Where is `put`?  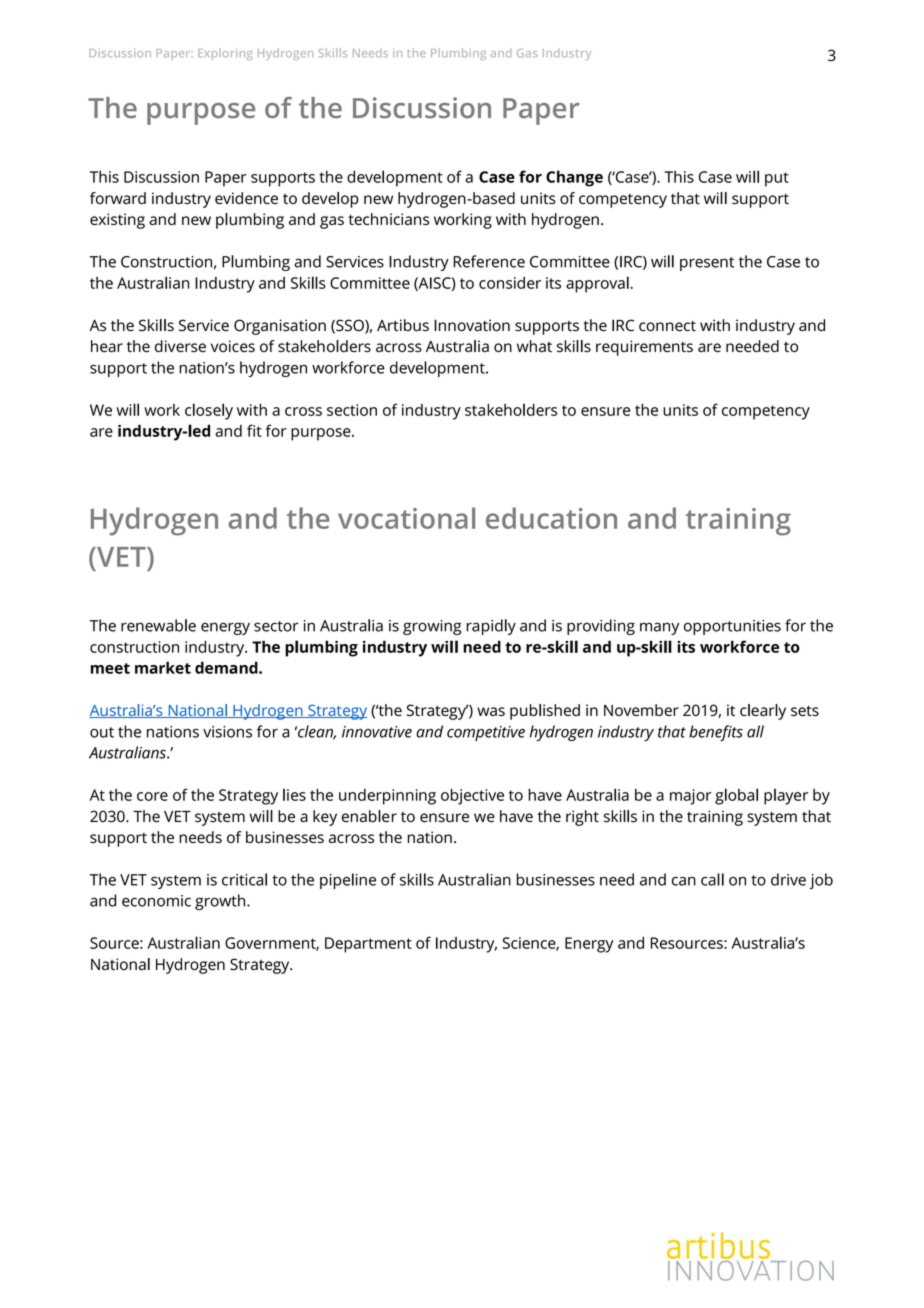 put is located at coordinates (777, 179).
